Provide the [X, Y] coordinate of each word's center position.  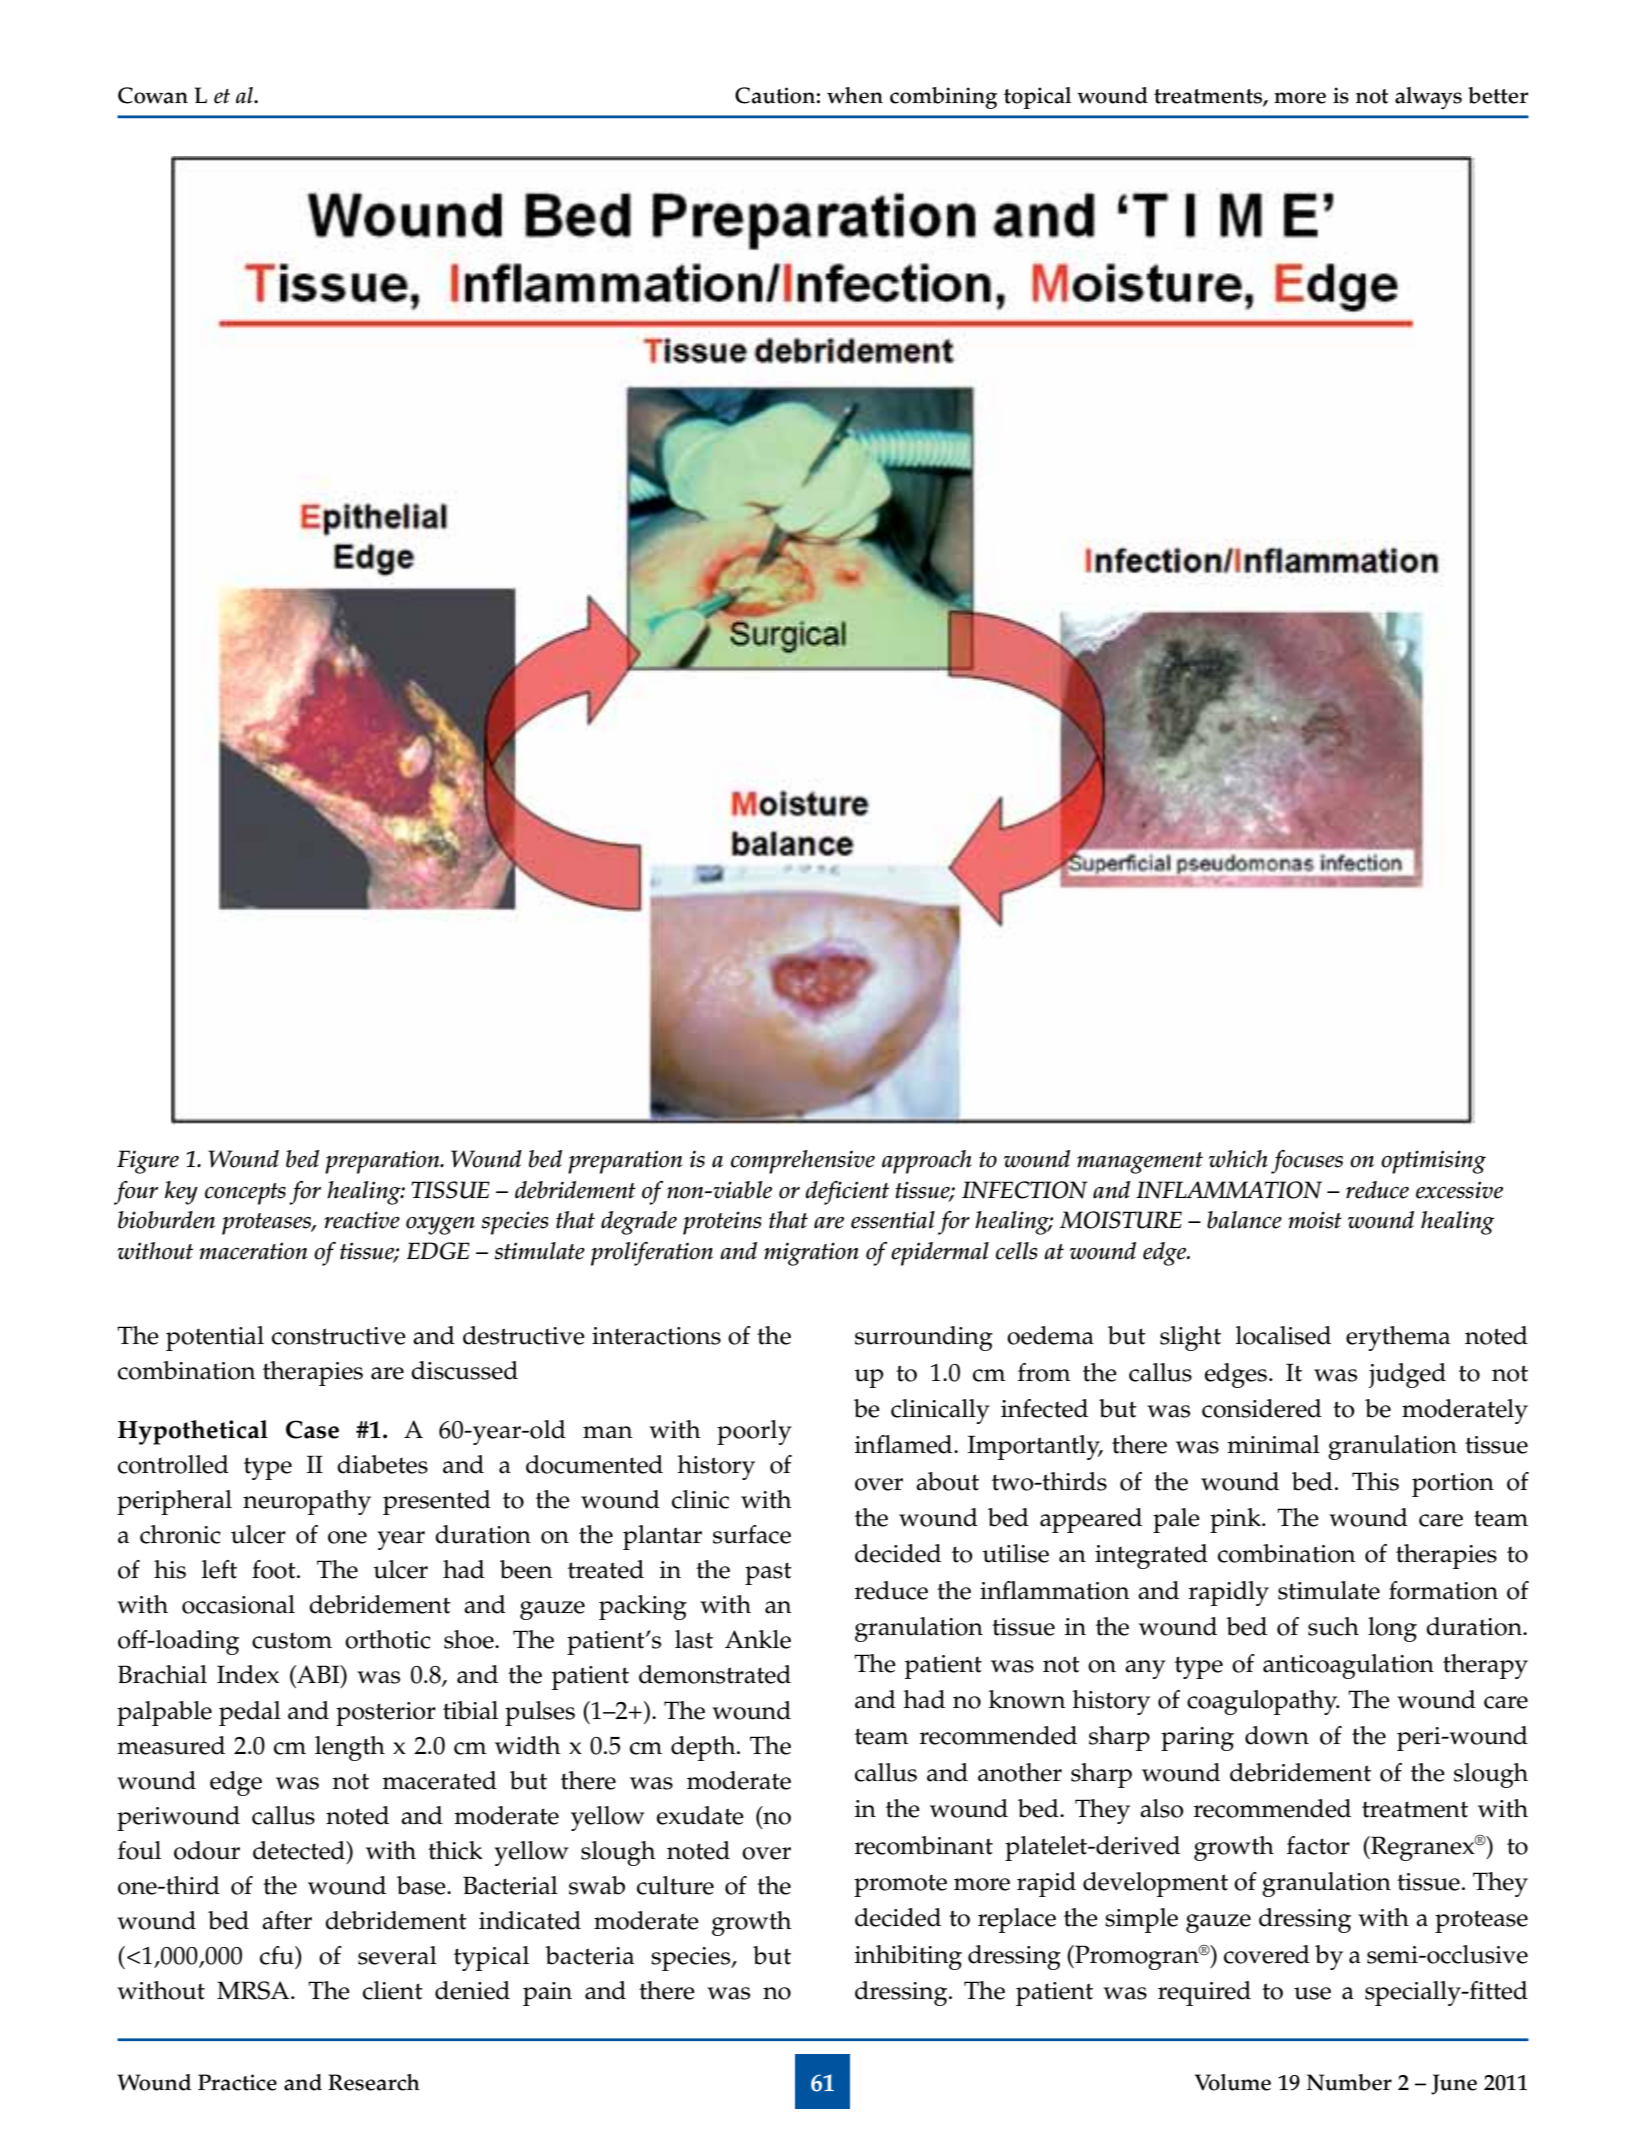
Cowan [153, 95]
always [1428, 98]
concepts [245, 1194]
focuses [1307, 1162]
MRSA [254, 1990]
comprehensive [803, 1162]
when [855, 95]
